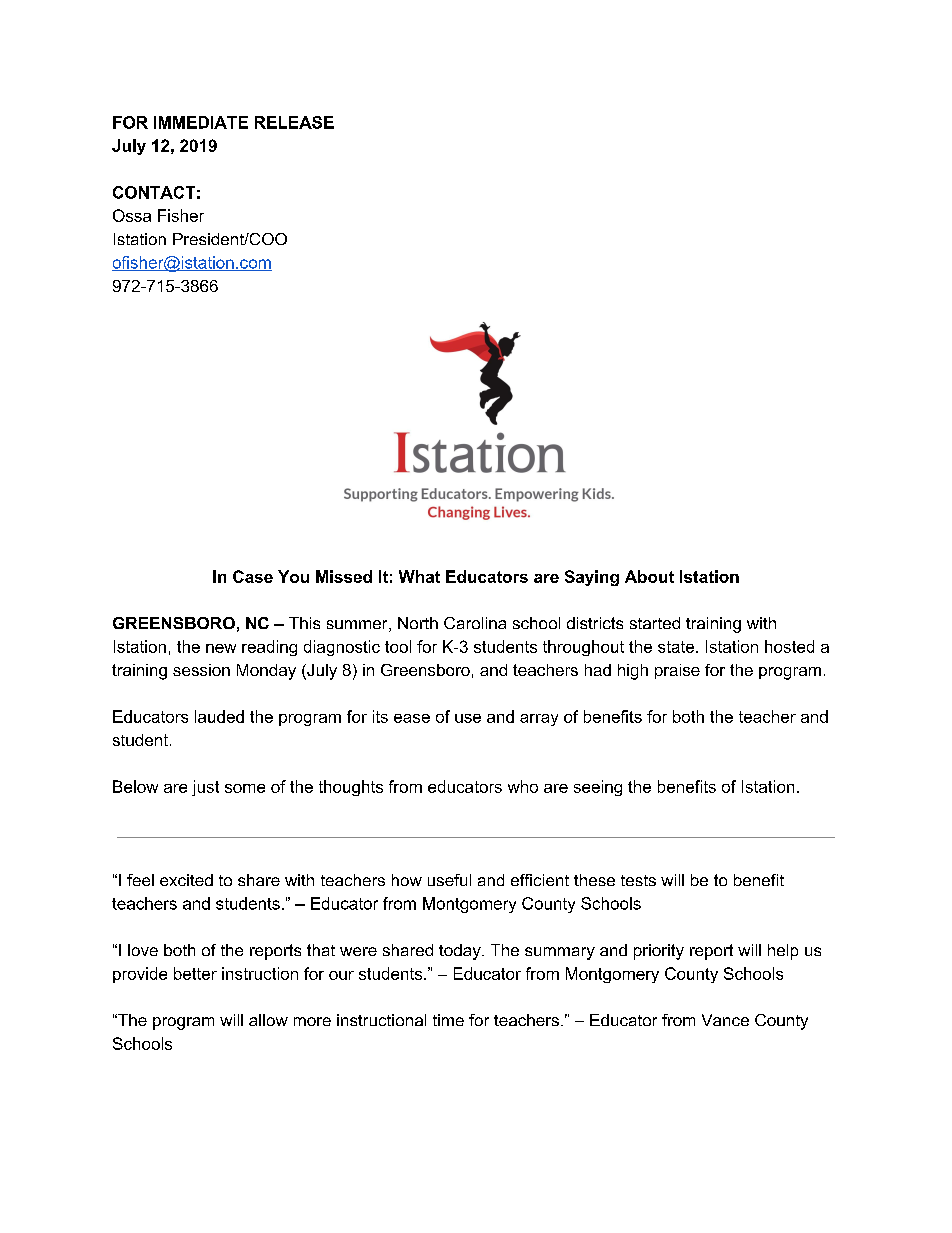  Describe the element at coordinates (132, 215) in the screenshot. I see `Ossa` at that location.
